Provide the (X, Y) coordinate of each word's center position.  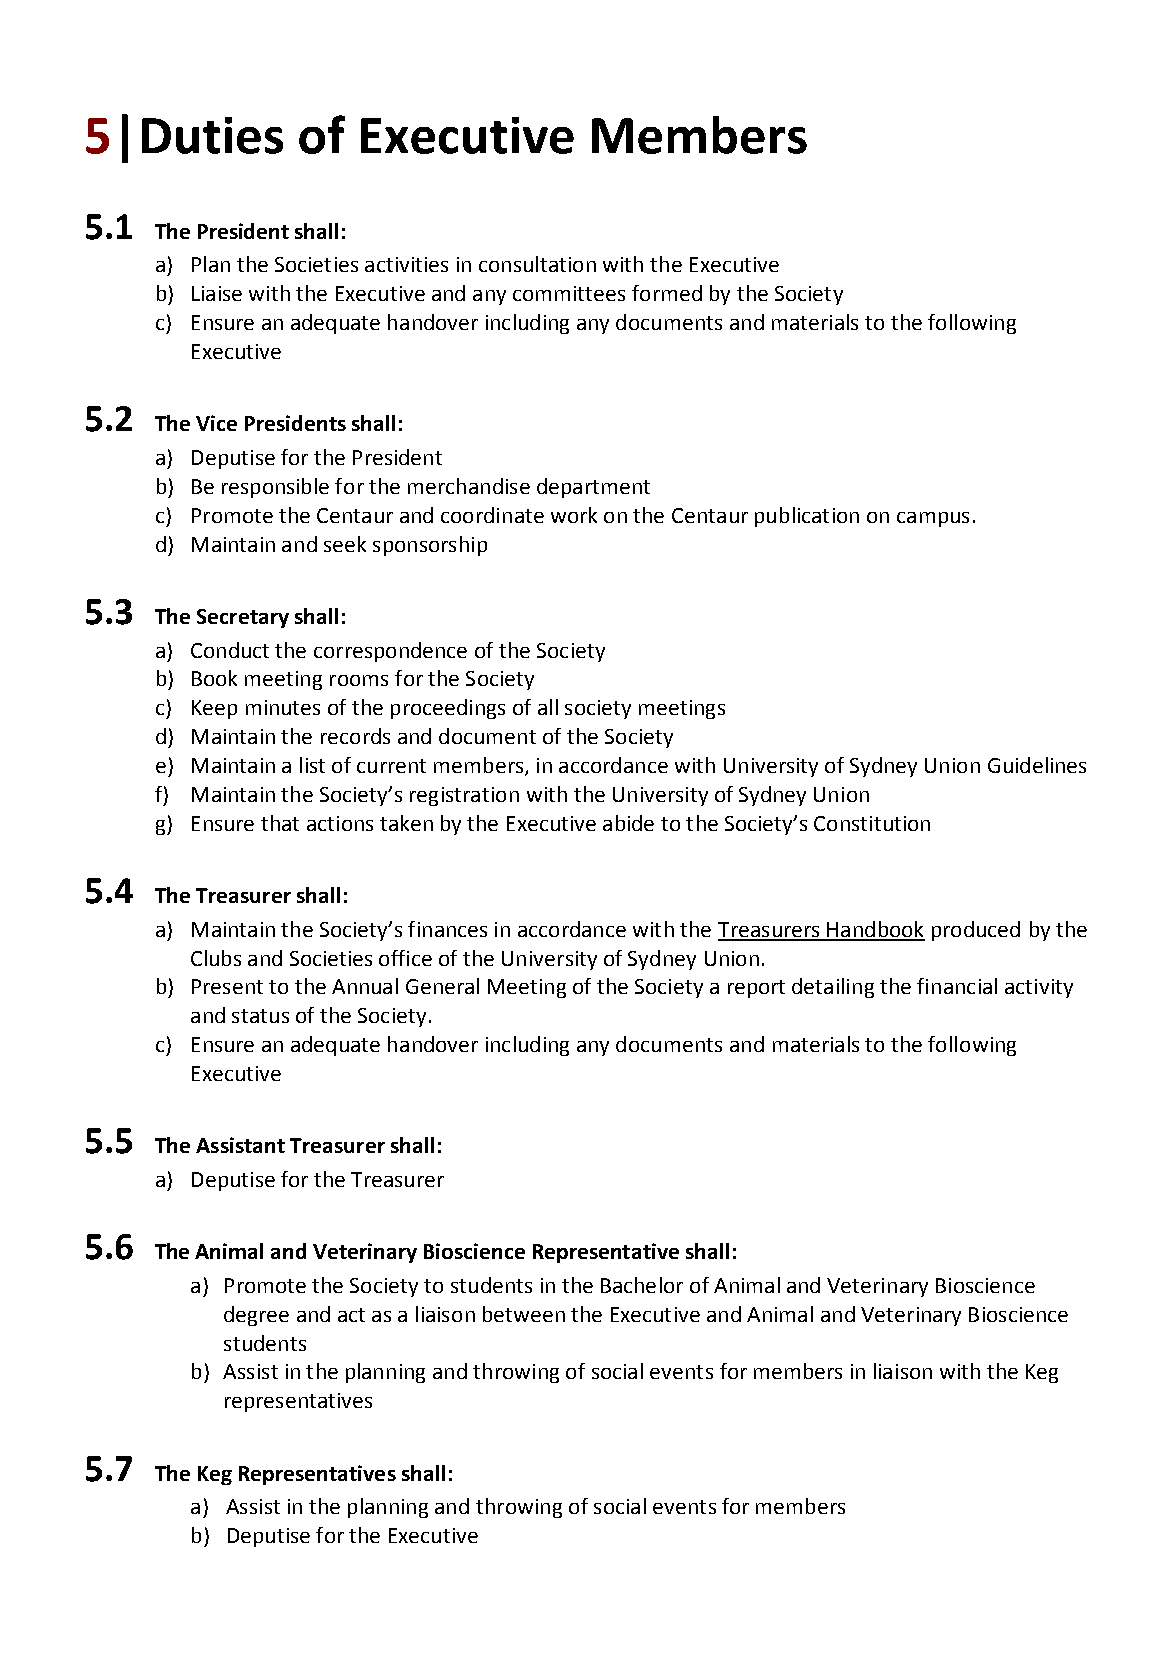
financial (957, 986)
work (574, 515)
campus (933, 519)
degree (256, 1316)
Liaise (217, 293)
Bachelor (642, 1285)
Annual (365, 986)
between (524, 1314)
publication (807, 517)
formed (667, 293)
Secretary (243, 618)
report (756, 989)
